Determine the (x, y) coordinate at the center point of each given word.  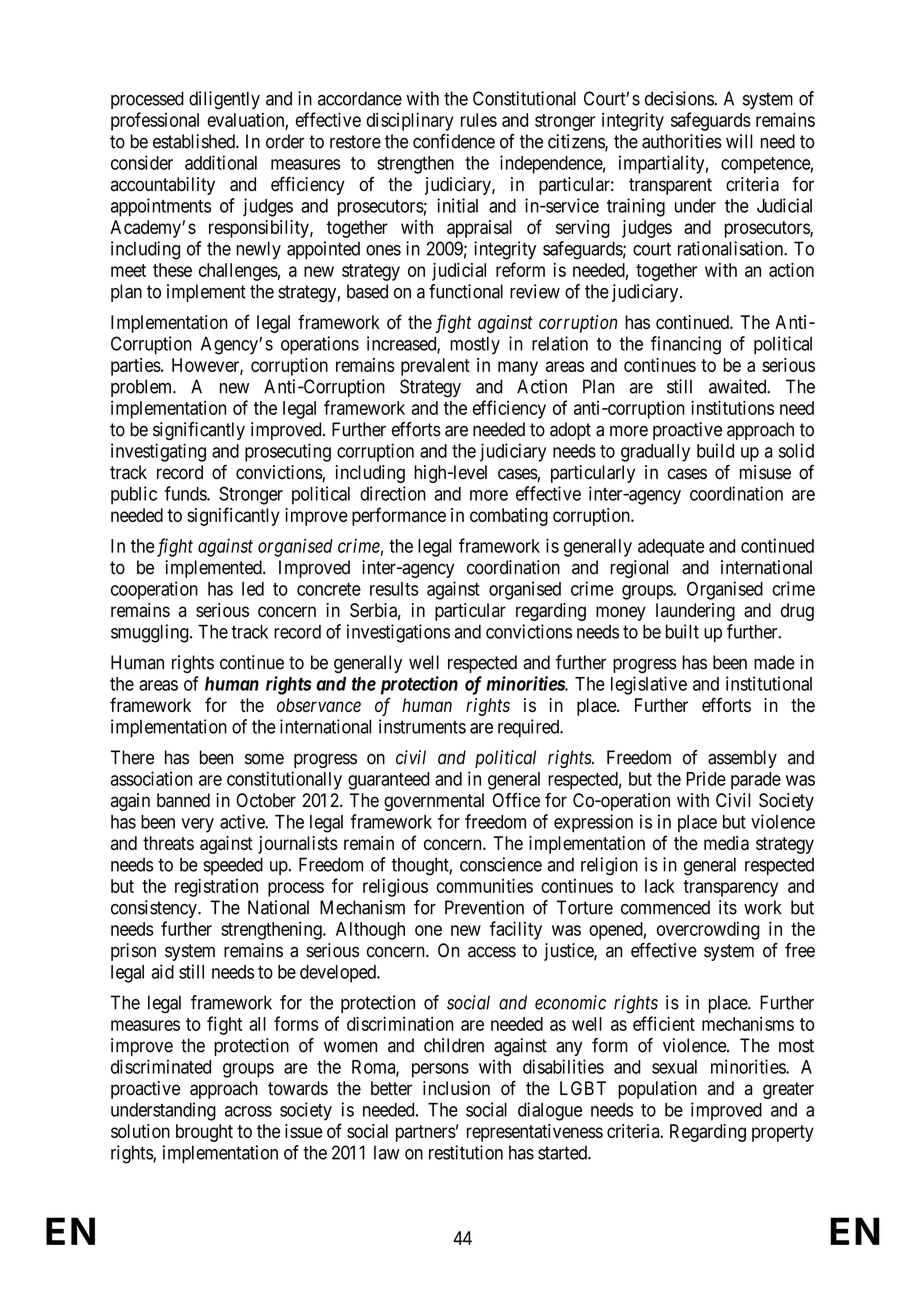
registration (216, 888)
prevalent (435, 367)
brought (204, 1133)
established (195, 141)
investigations (398, 633)
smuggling (151, 633)
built (682, 631)
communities (484, 885)
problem (143, 388)
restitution (466, 1152)
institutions (732, 407)
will (739, 141)
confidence (454, 141)
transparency (730, 888)
